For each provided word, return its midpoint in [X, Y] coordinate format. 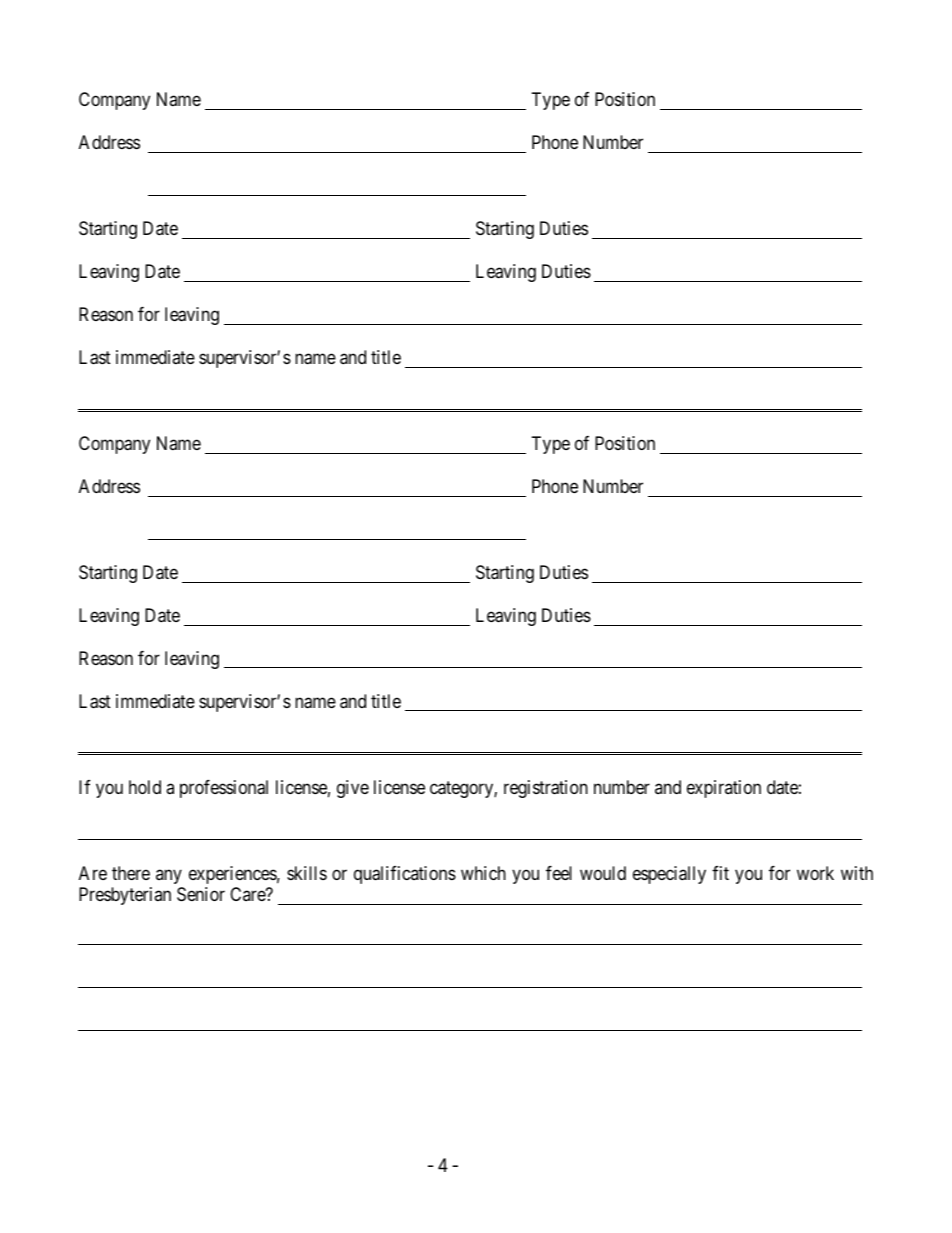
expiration [724, 789]
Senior [201, 894]
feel [559, 873]
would [603, 873]
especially [669, 875]
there [131, 873]
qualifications [405, 875]
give [353, 789]
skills [307, 873]
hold [145, 787]
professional [224, 789]
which [483, 873]
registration [546, 789]
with [857, 873]
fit [720, 873]
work [815, 873]
